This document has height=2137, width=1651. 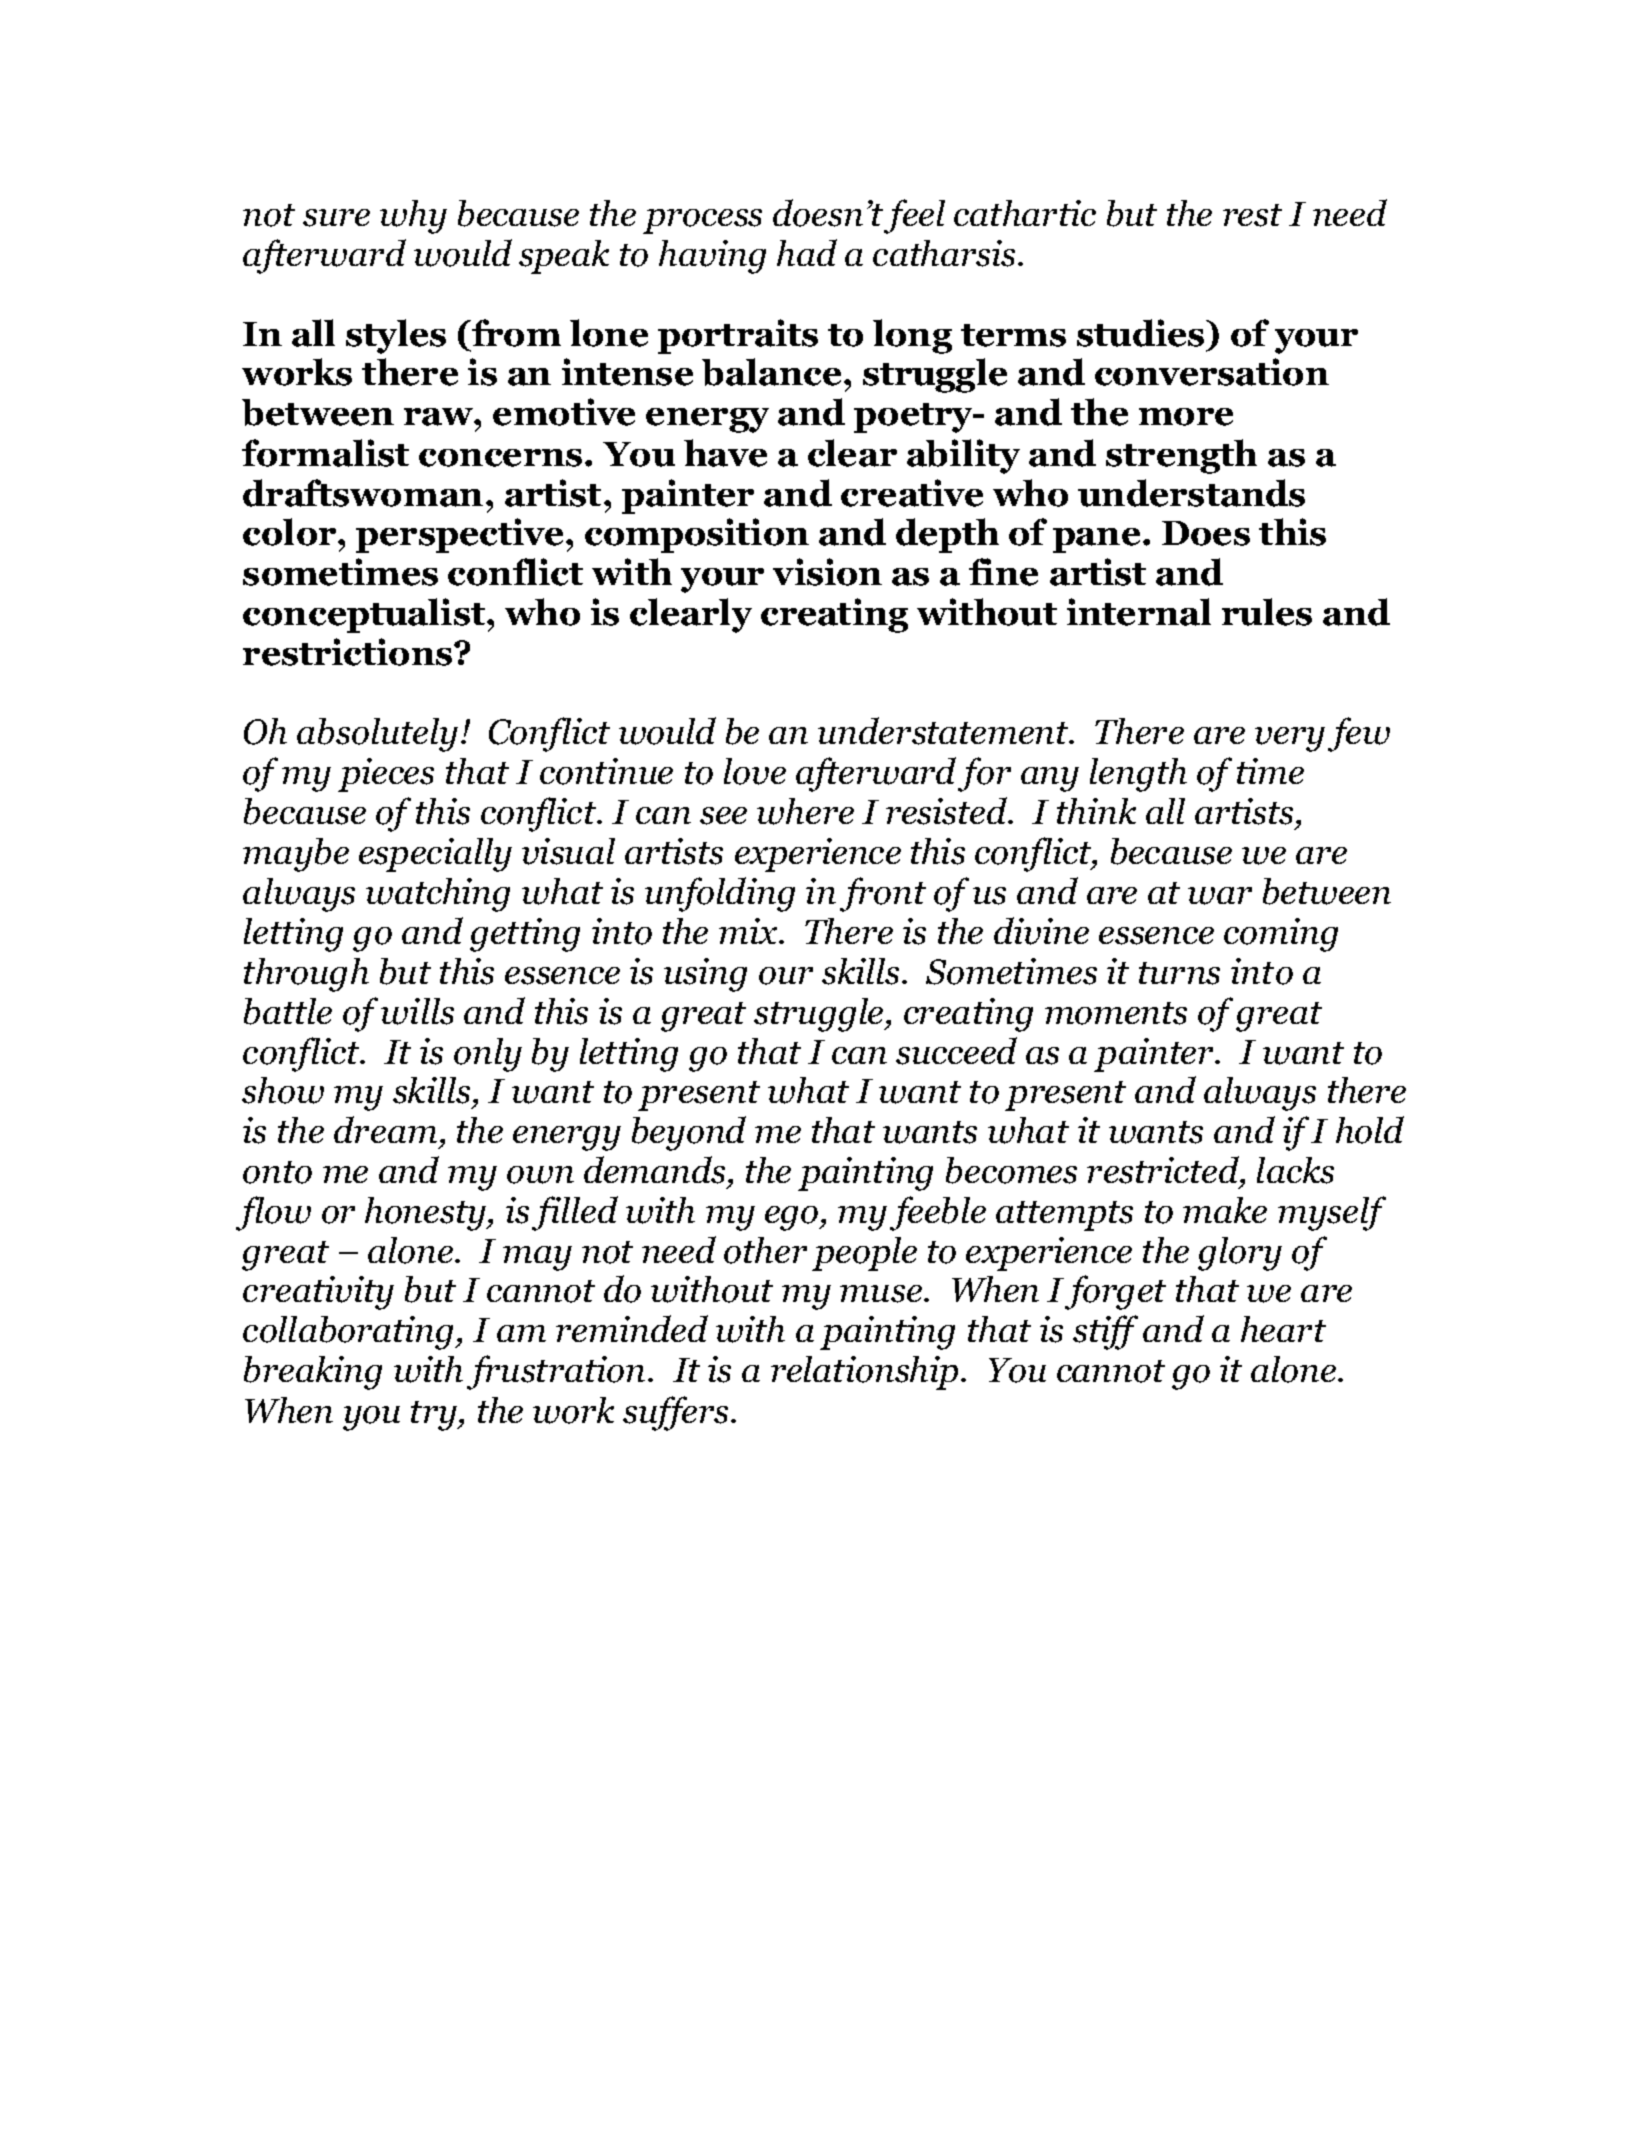 What do you see at coordinates (864, 1373) in the document?
I see `relationship` at bounding box center [864, 1373].
